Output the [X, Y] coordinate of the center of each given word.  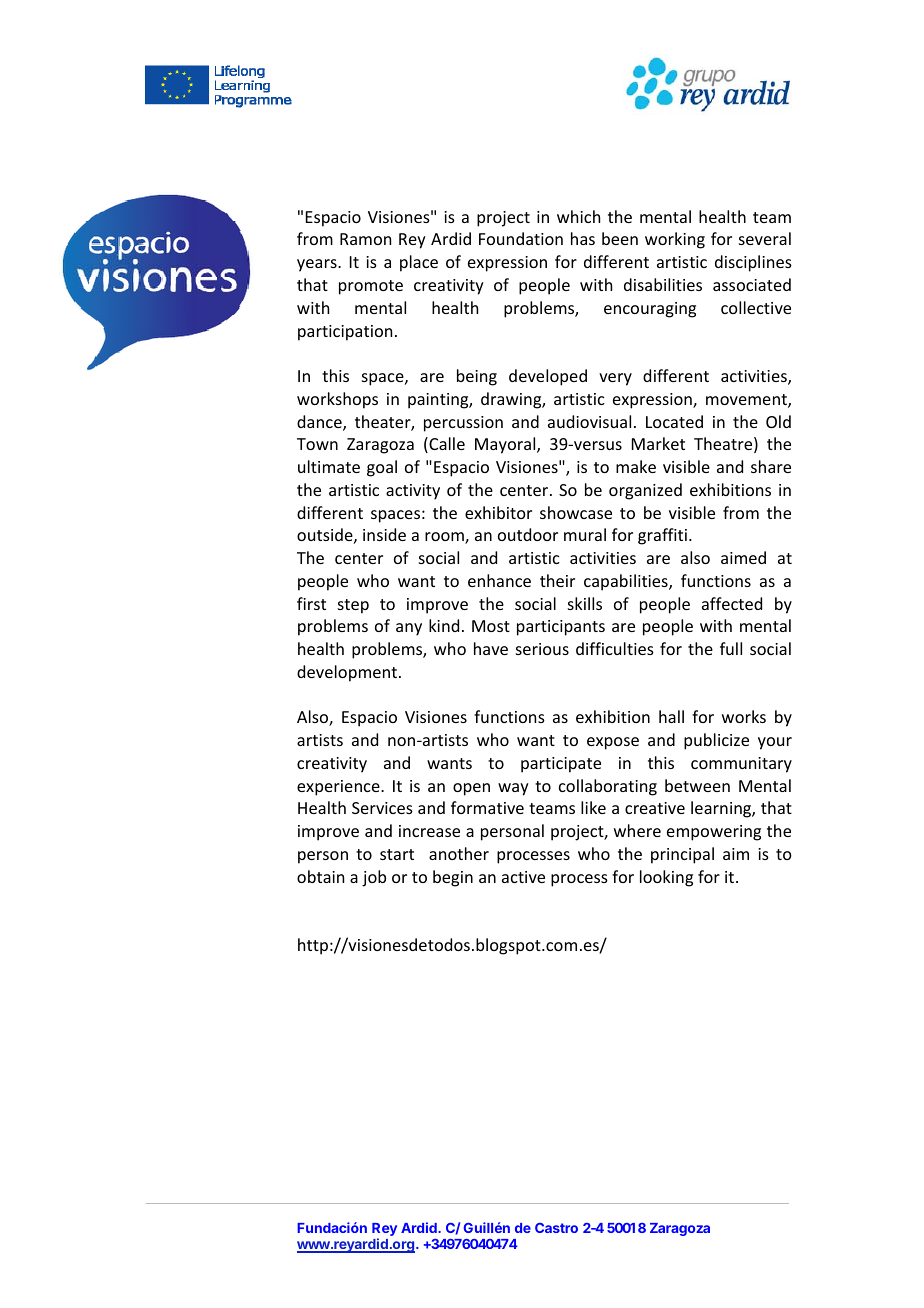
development [348, 673]
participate [561, 765]
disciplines [753, 263]
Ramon [365, 239]
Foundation [521, 238]
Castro [556, 1228]
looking [666, 878]
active [523, 877]
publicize [716, 741]
